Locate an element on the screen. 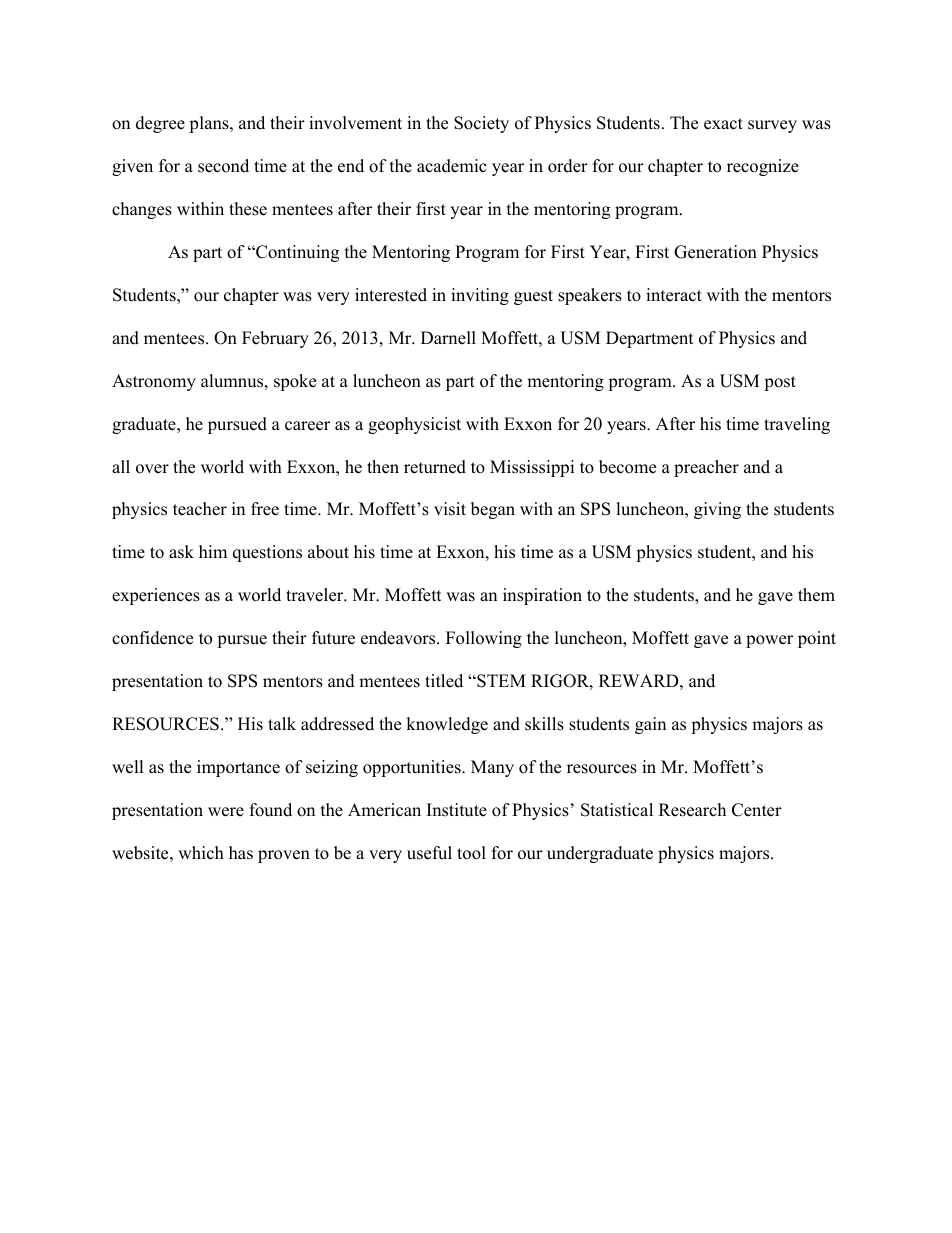 Image resolution: width=952 pixels, height=1233 pixels. Society is located at coordinates (481, 124).
